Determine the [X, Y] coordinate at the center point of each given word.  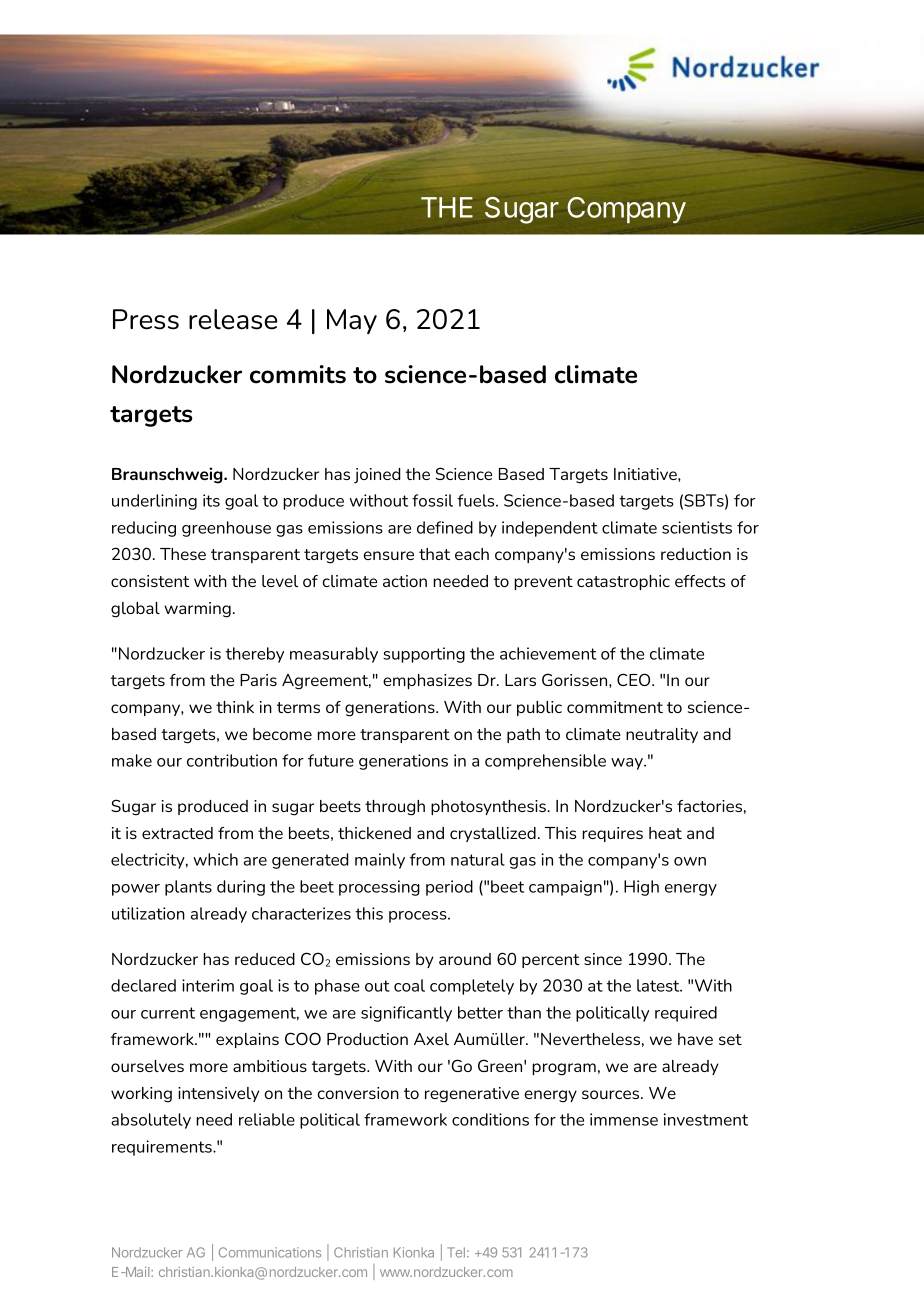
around [465, 959]
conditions [490, 1119]
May [352, 321]
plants [188, 888]
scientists [697, 527]
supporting [424, 655]
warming [197, 610]
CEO [635, 679]
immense [624, 1119]
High [641, 888]
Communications [270, 1252]
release [233, 319]
